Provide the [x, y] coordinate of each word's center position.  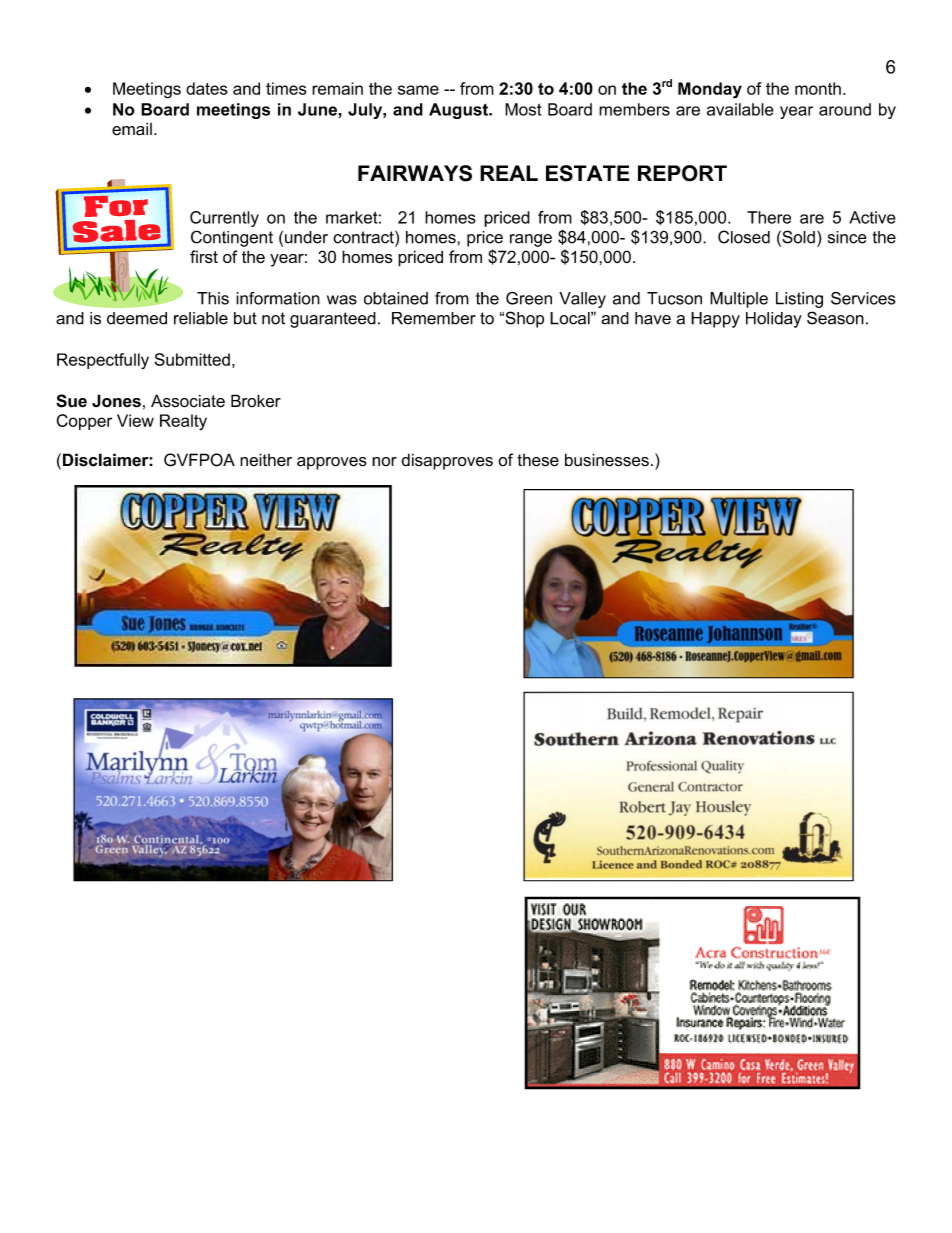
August [459, 111]
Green [529, 298]
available [740, 109]
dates [207, 88]
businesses [607, 460]
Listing [799, 300]
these [538, 460]
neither [266, 460]
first [204, 256]
